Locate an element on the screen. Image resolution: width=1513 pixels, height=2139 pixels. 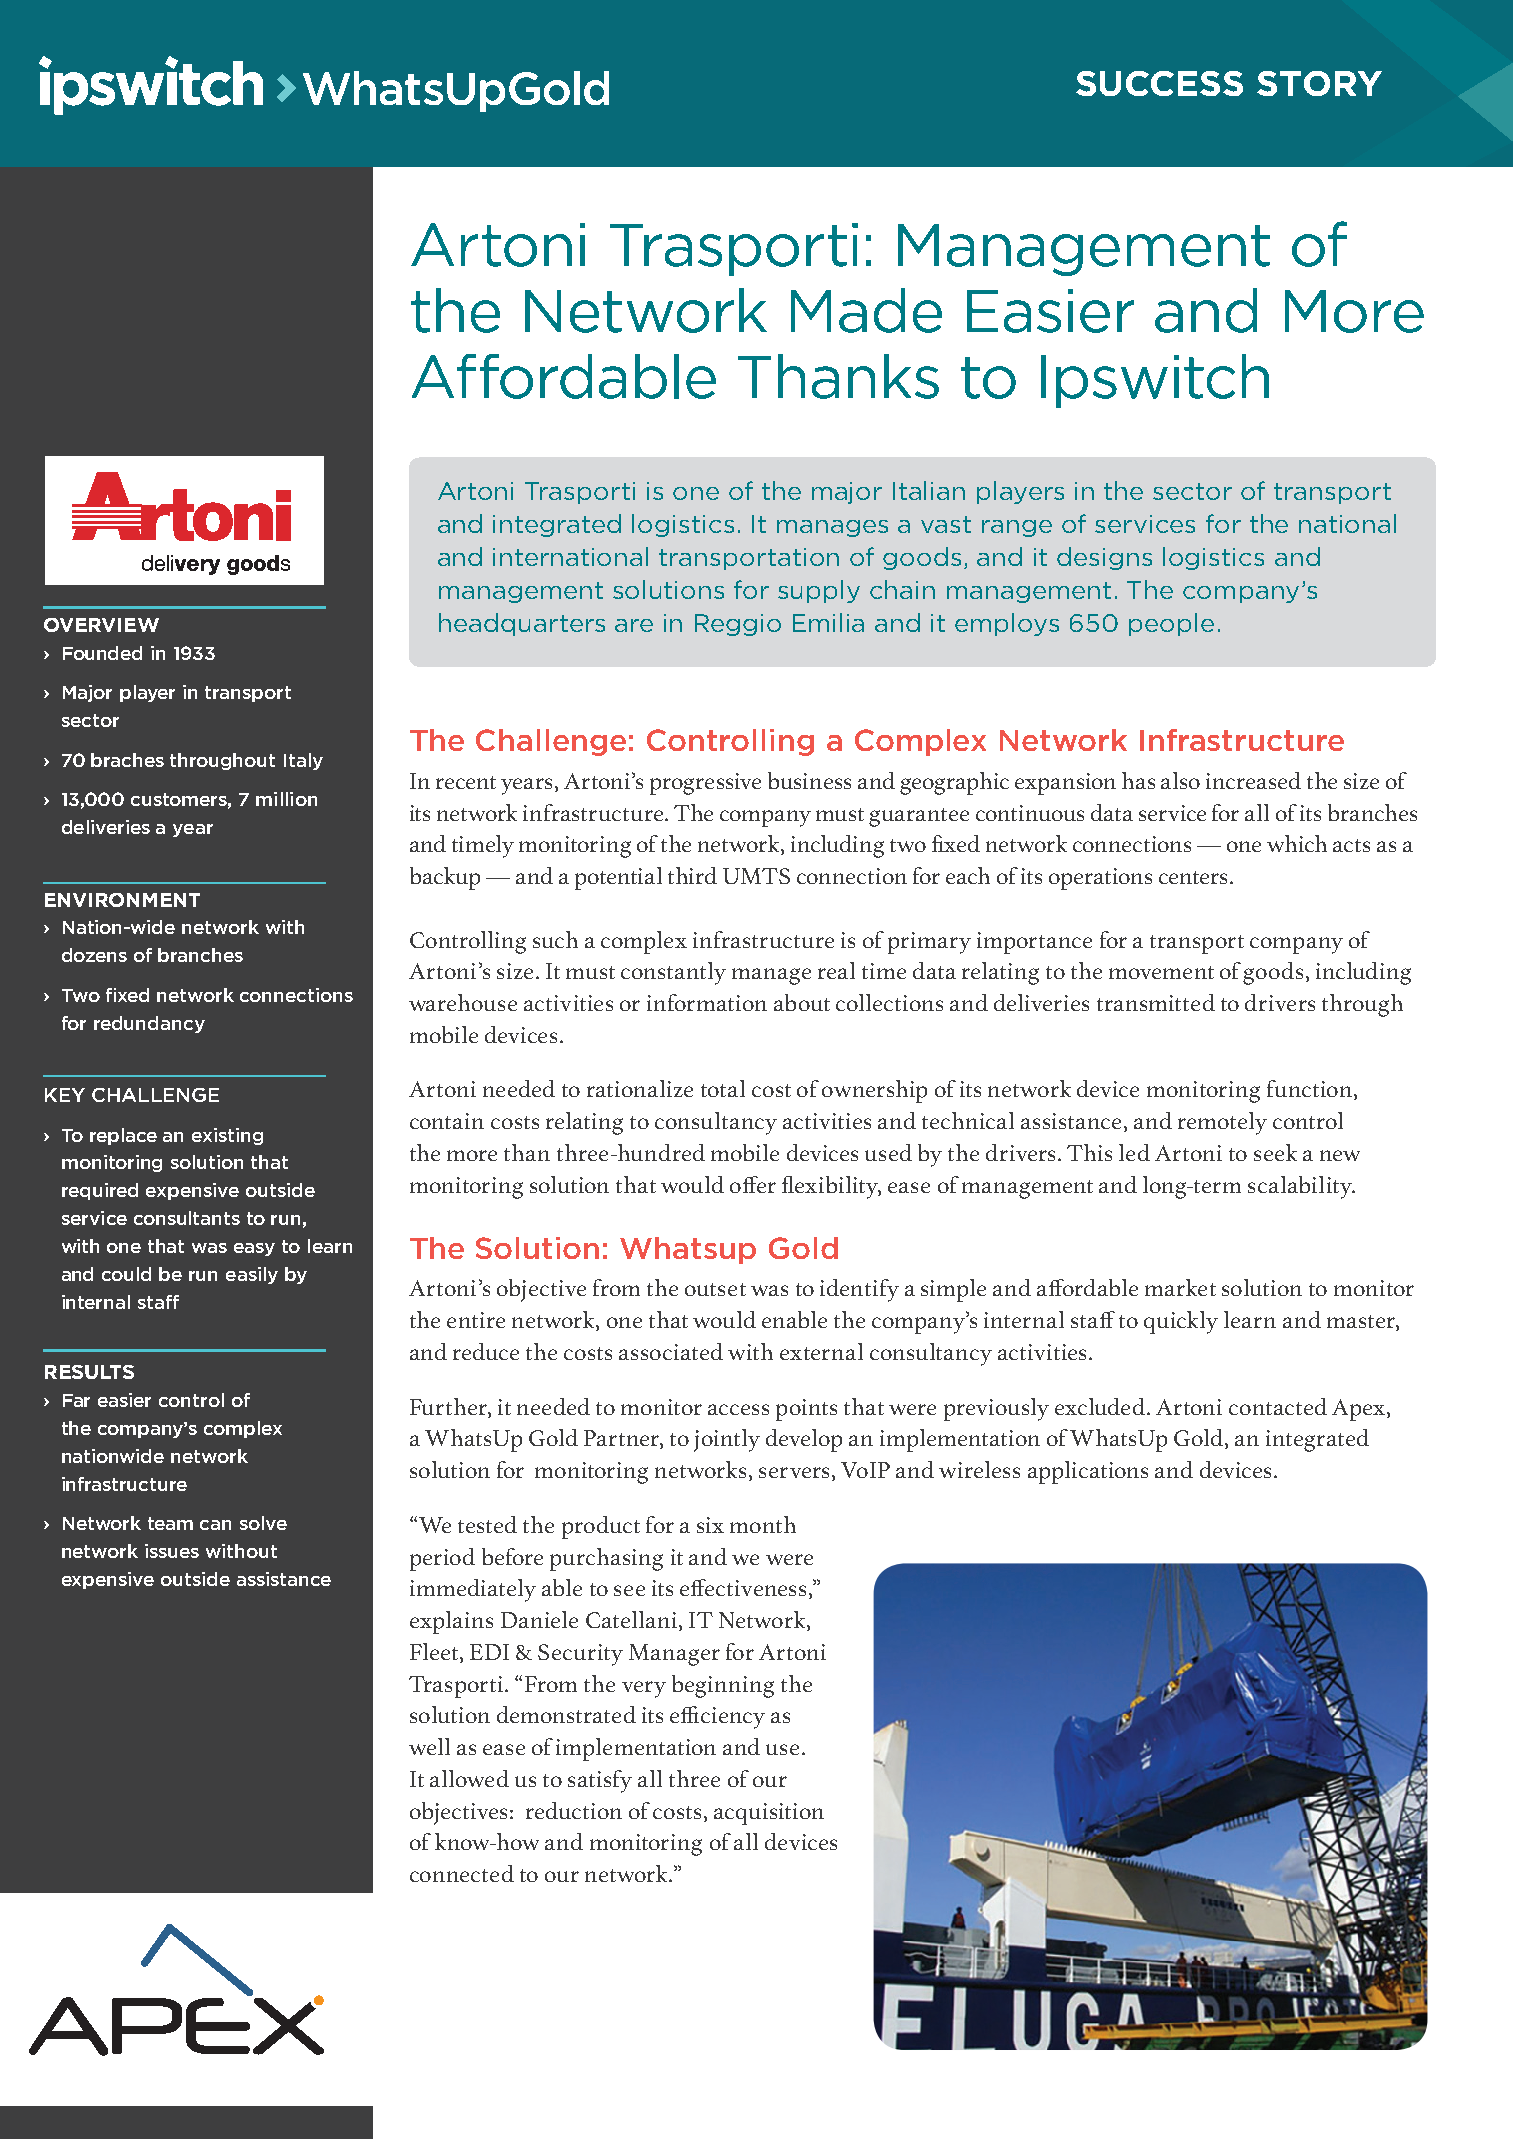
SUCCESS is located at coordinates (1159, 83).
